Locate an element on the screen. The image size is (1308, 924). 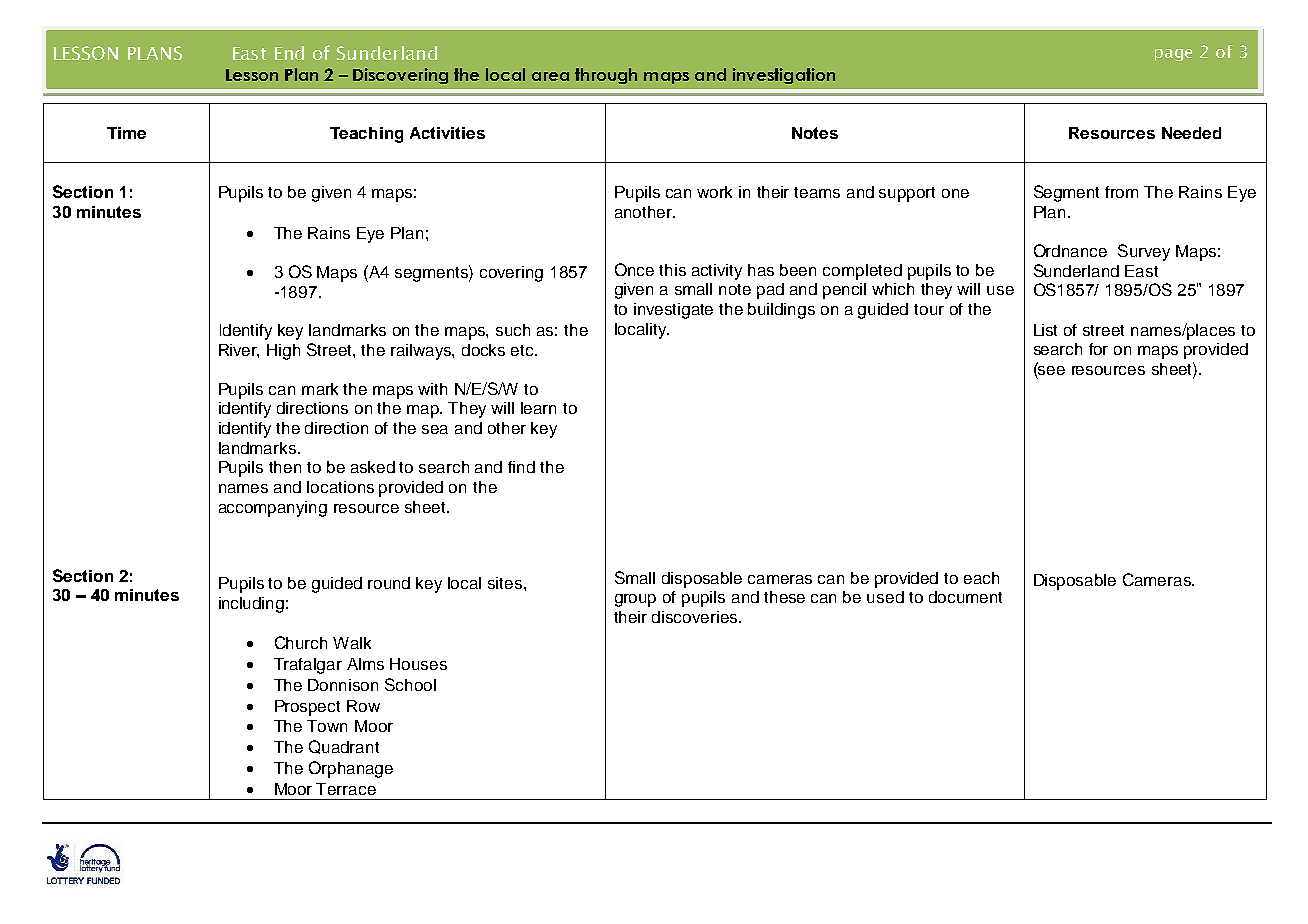
through is located at coordinates (606, 76).
